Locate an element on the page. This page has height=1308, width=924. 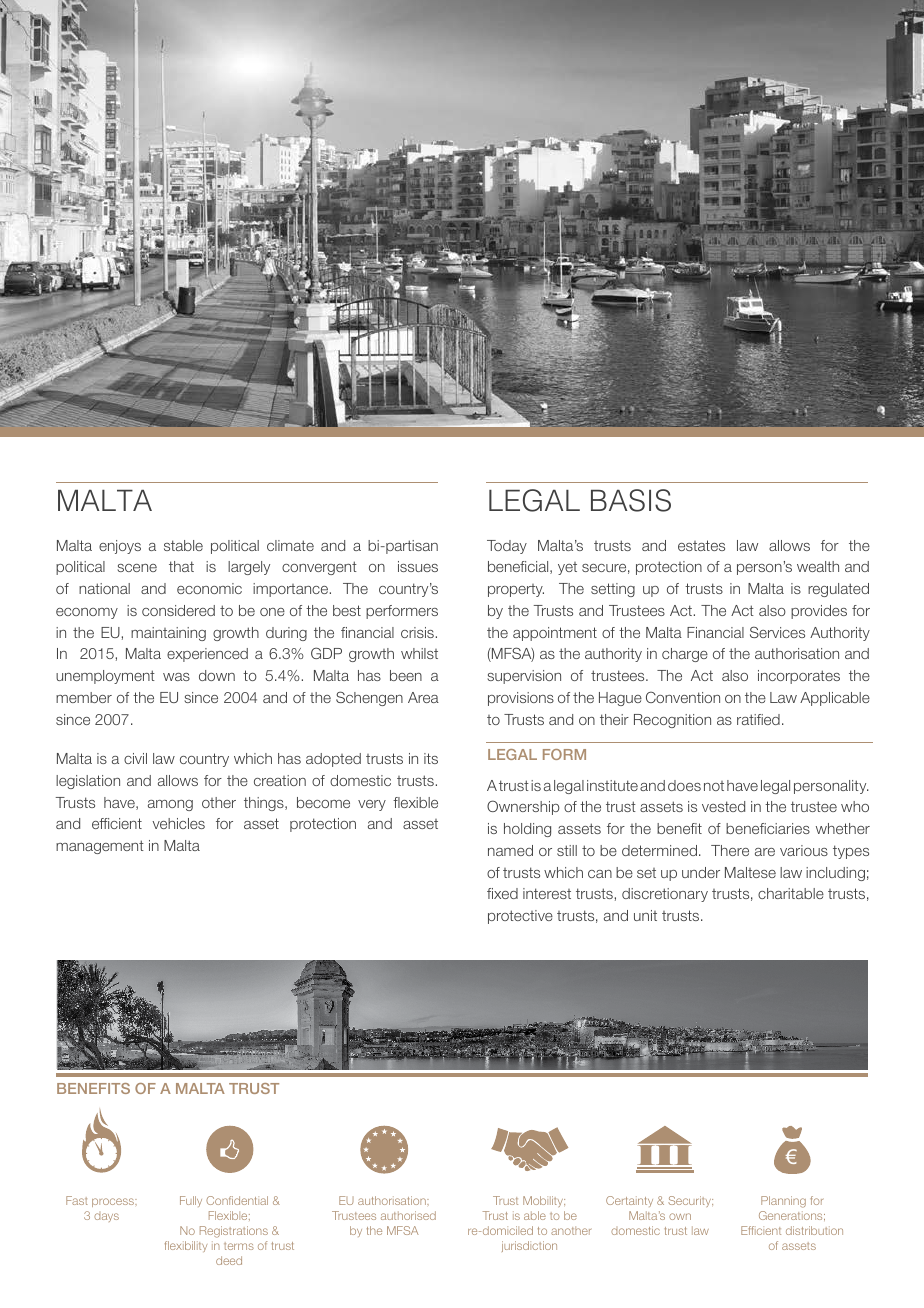
fixed is located at coordinates (502, 893).
